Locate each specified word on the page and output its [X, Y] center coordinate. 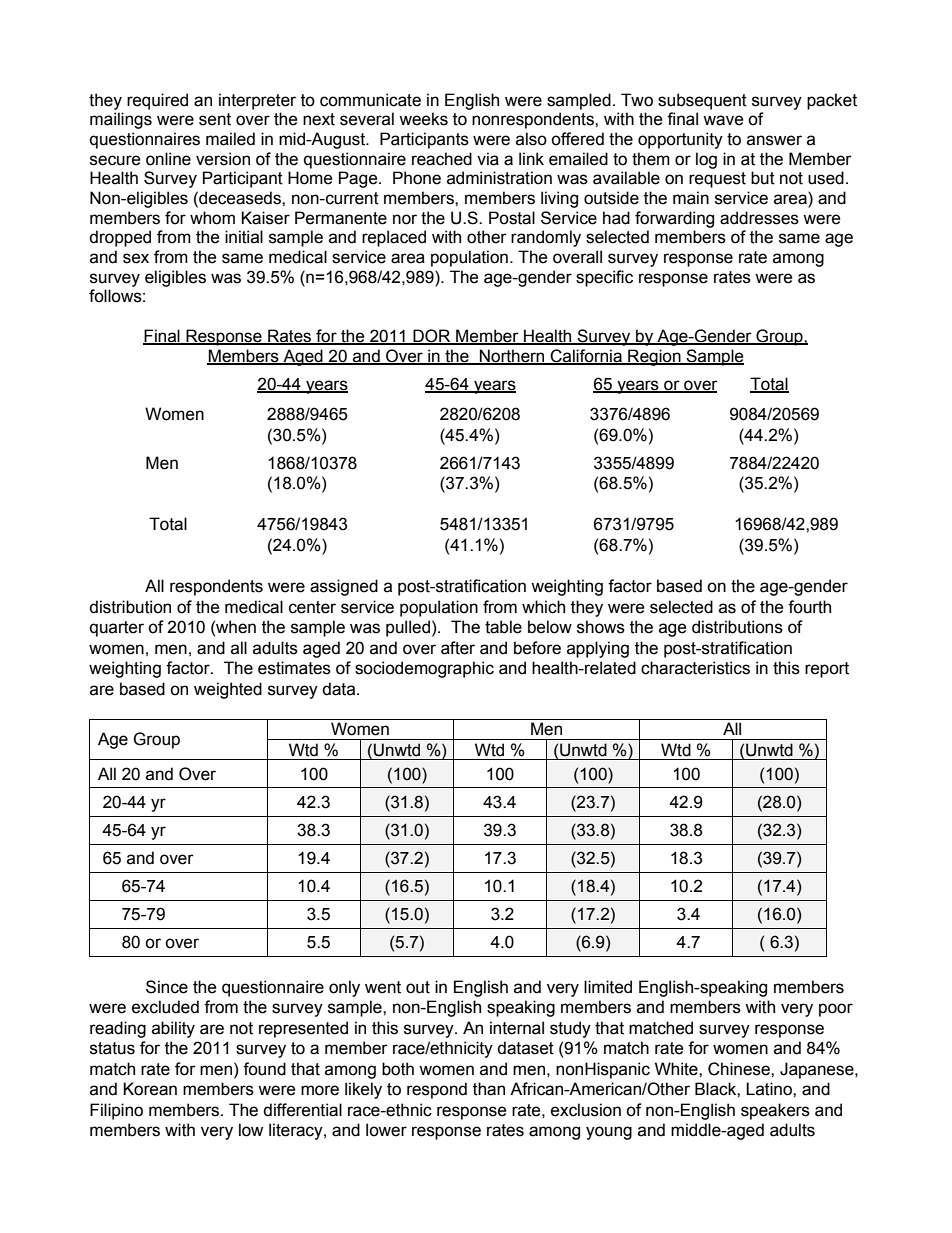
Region [654, 357]
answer [774, 140]
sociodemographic [424, 669]
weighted [228, 690]
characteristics [695, 668]
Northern [512, 356]
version [223, 159]
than [489, 1089]
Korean [150, 1089]
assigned [344, 587]
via [488, 159]
